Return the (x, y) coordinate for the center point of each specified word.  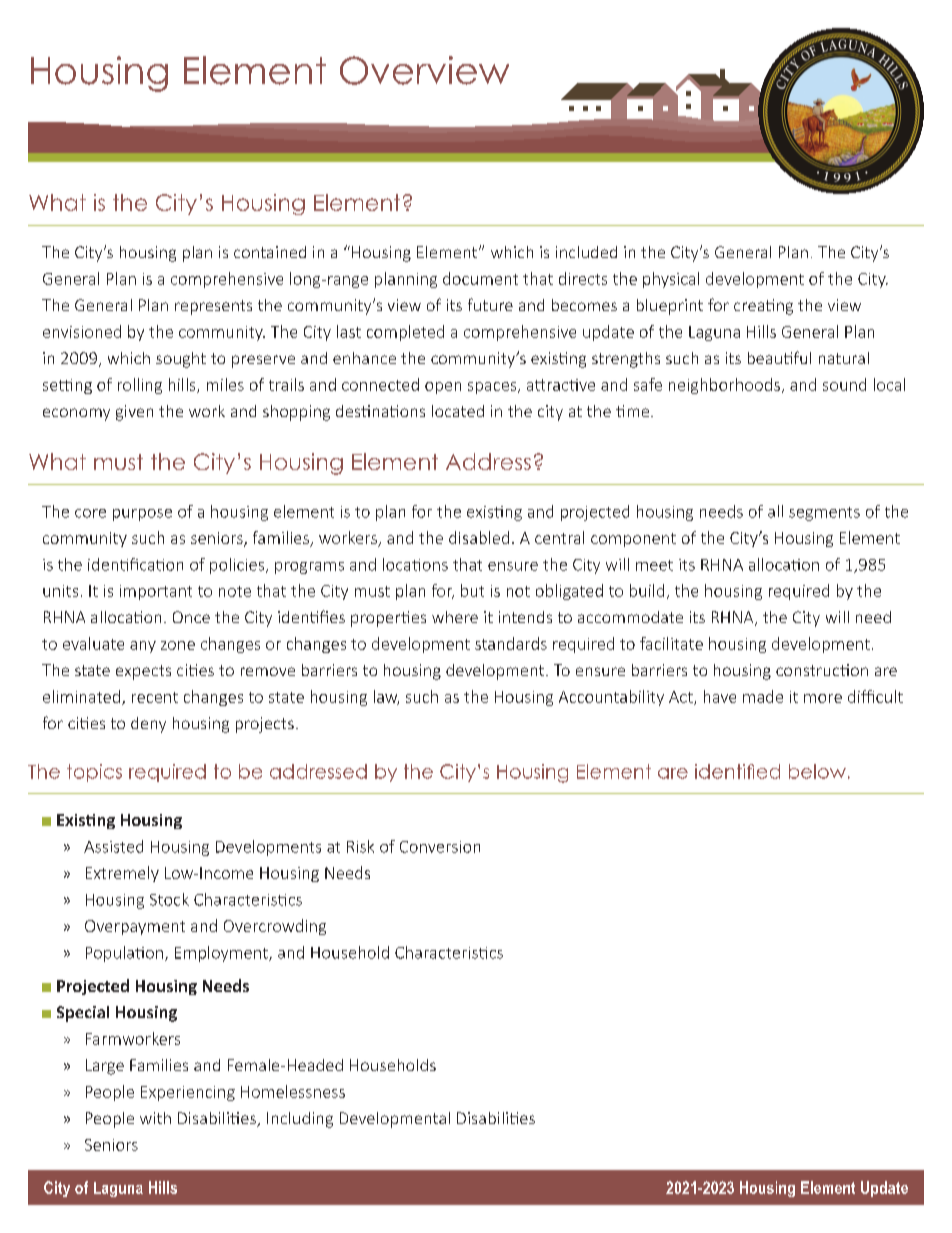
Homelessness (293, 1091)
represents (213, 307)
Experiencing (188, 1093)
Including (300, 1120)
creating (763, 307)
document (480, 278)
